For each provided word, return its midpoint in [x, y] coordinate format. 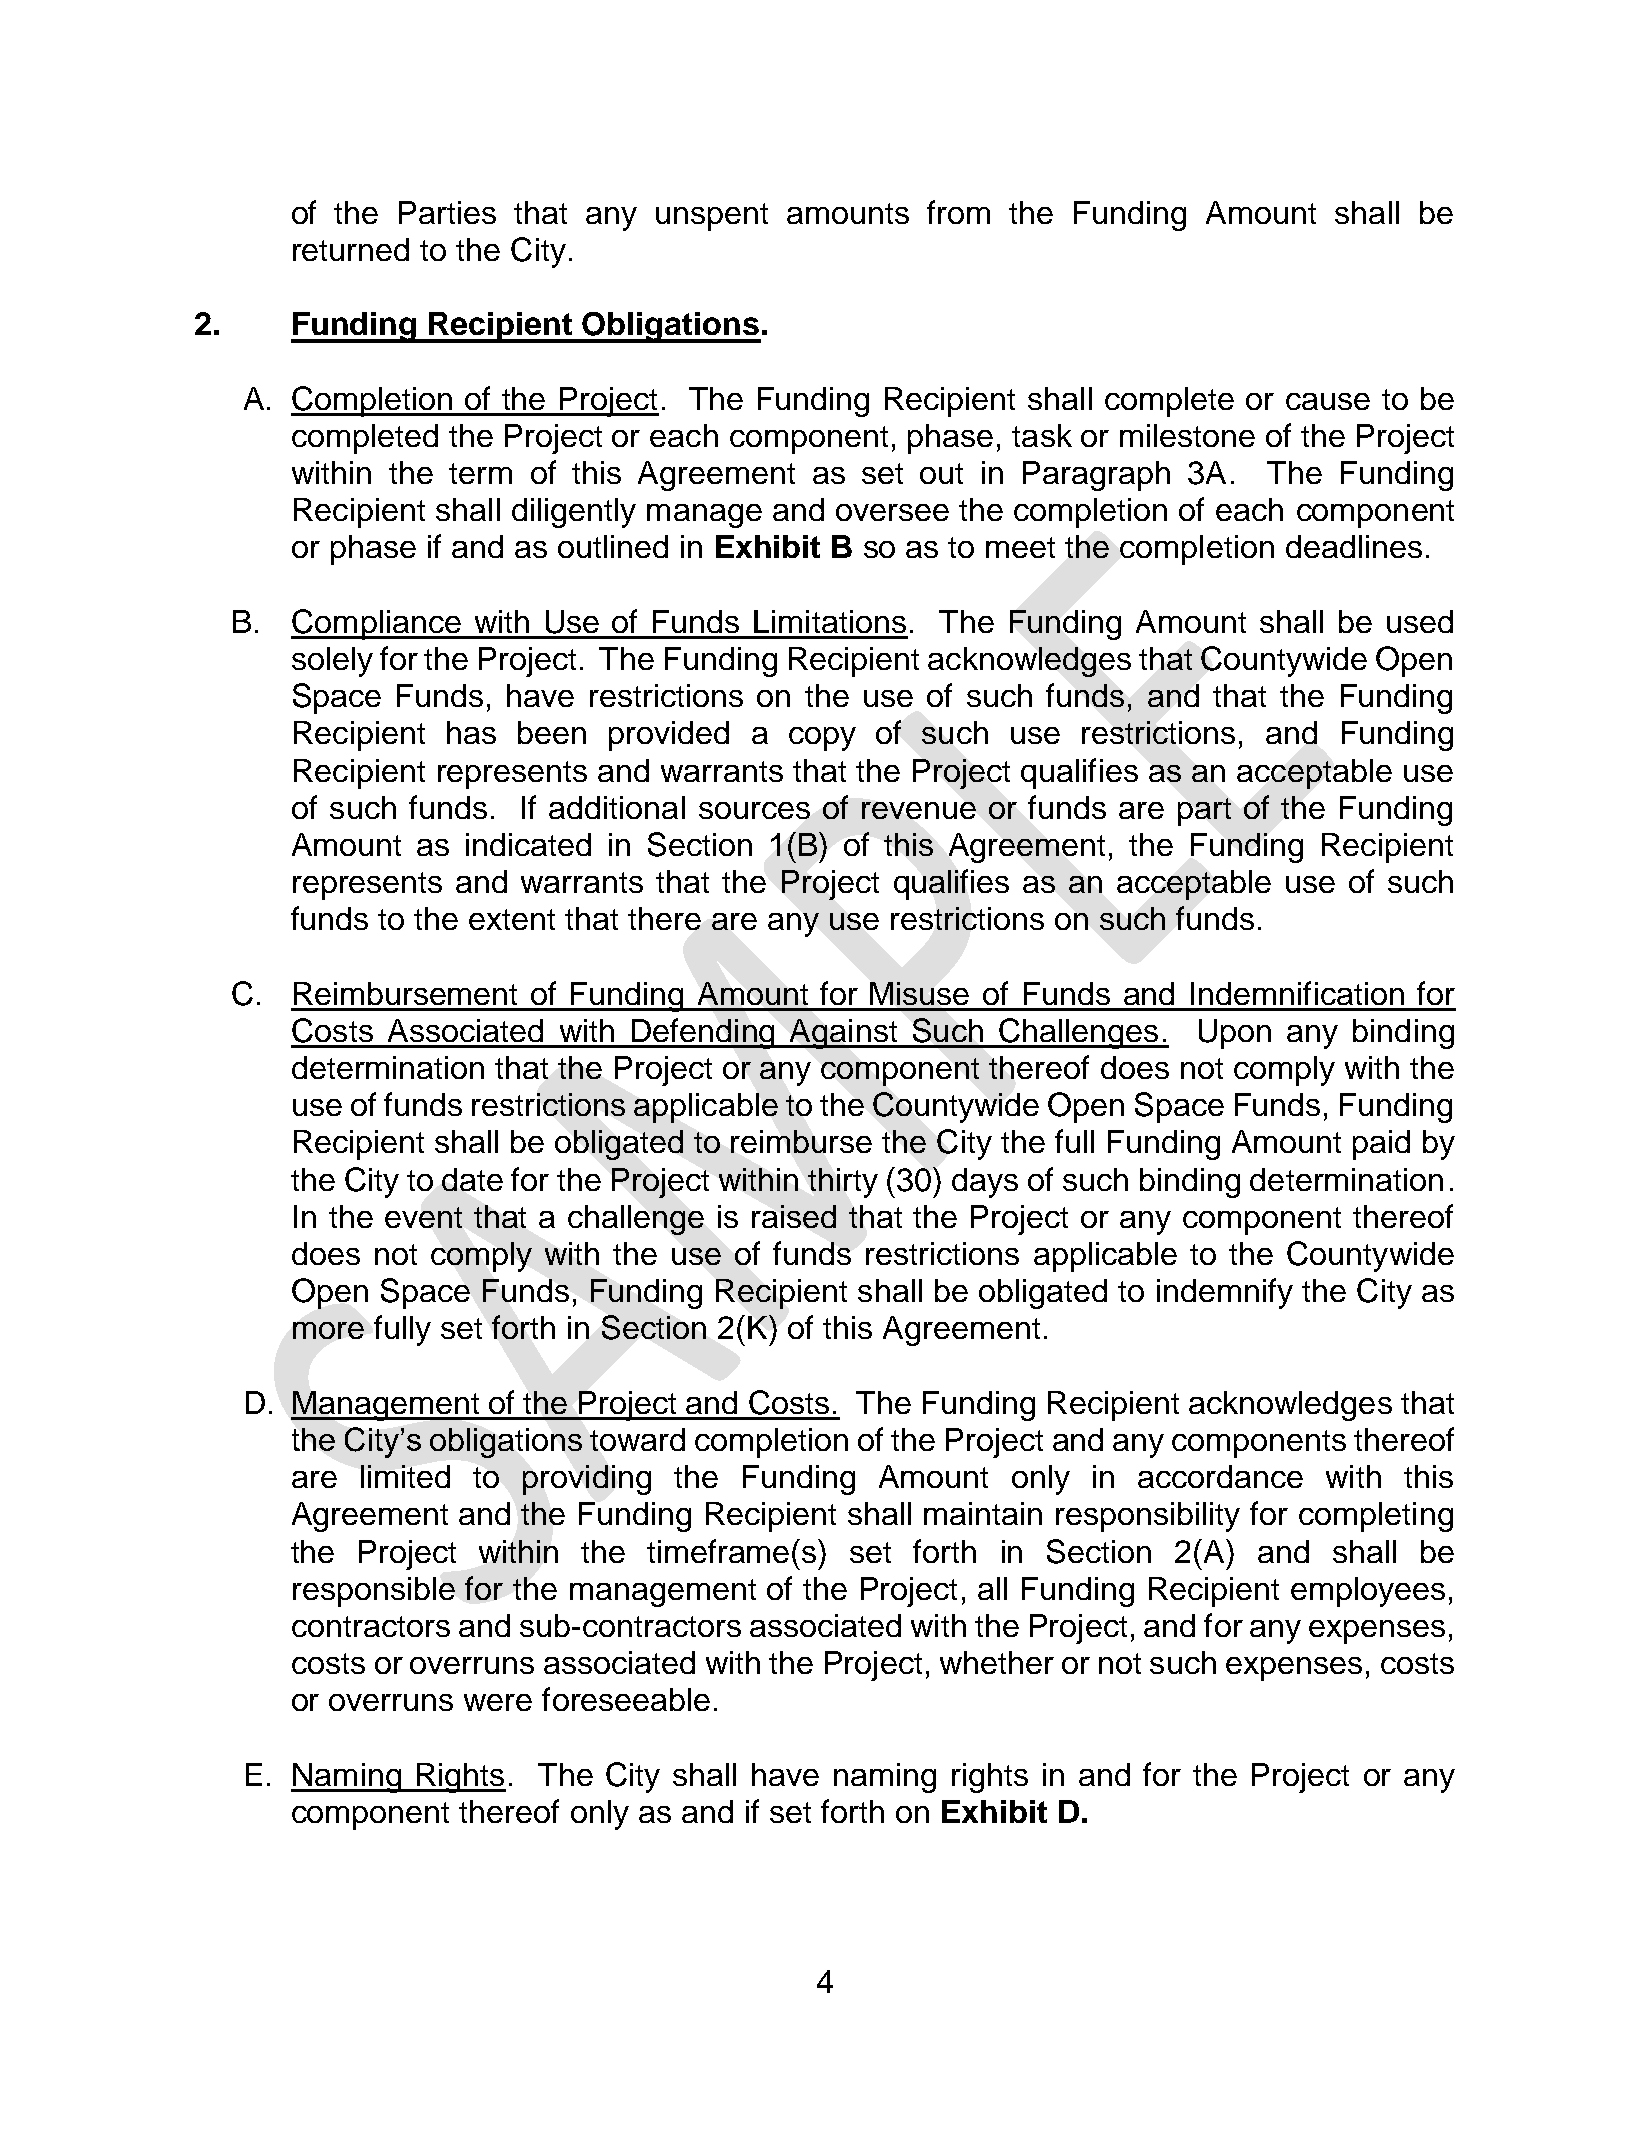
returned [351, 249]
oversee [892, 512]
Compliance [377, 624]
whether [997, 1662]
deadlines [1354, 546]
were [498, 1702]
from [958, 212]
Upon [1235, 1034]
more [328, 1330]
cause [1328, 401]
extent [512, 919]
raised [794, 1216]
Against [844, 1034]
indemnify [1225, 1293]
